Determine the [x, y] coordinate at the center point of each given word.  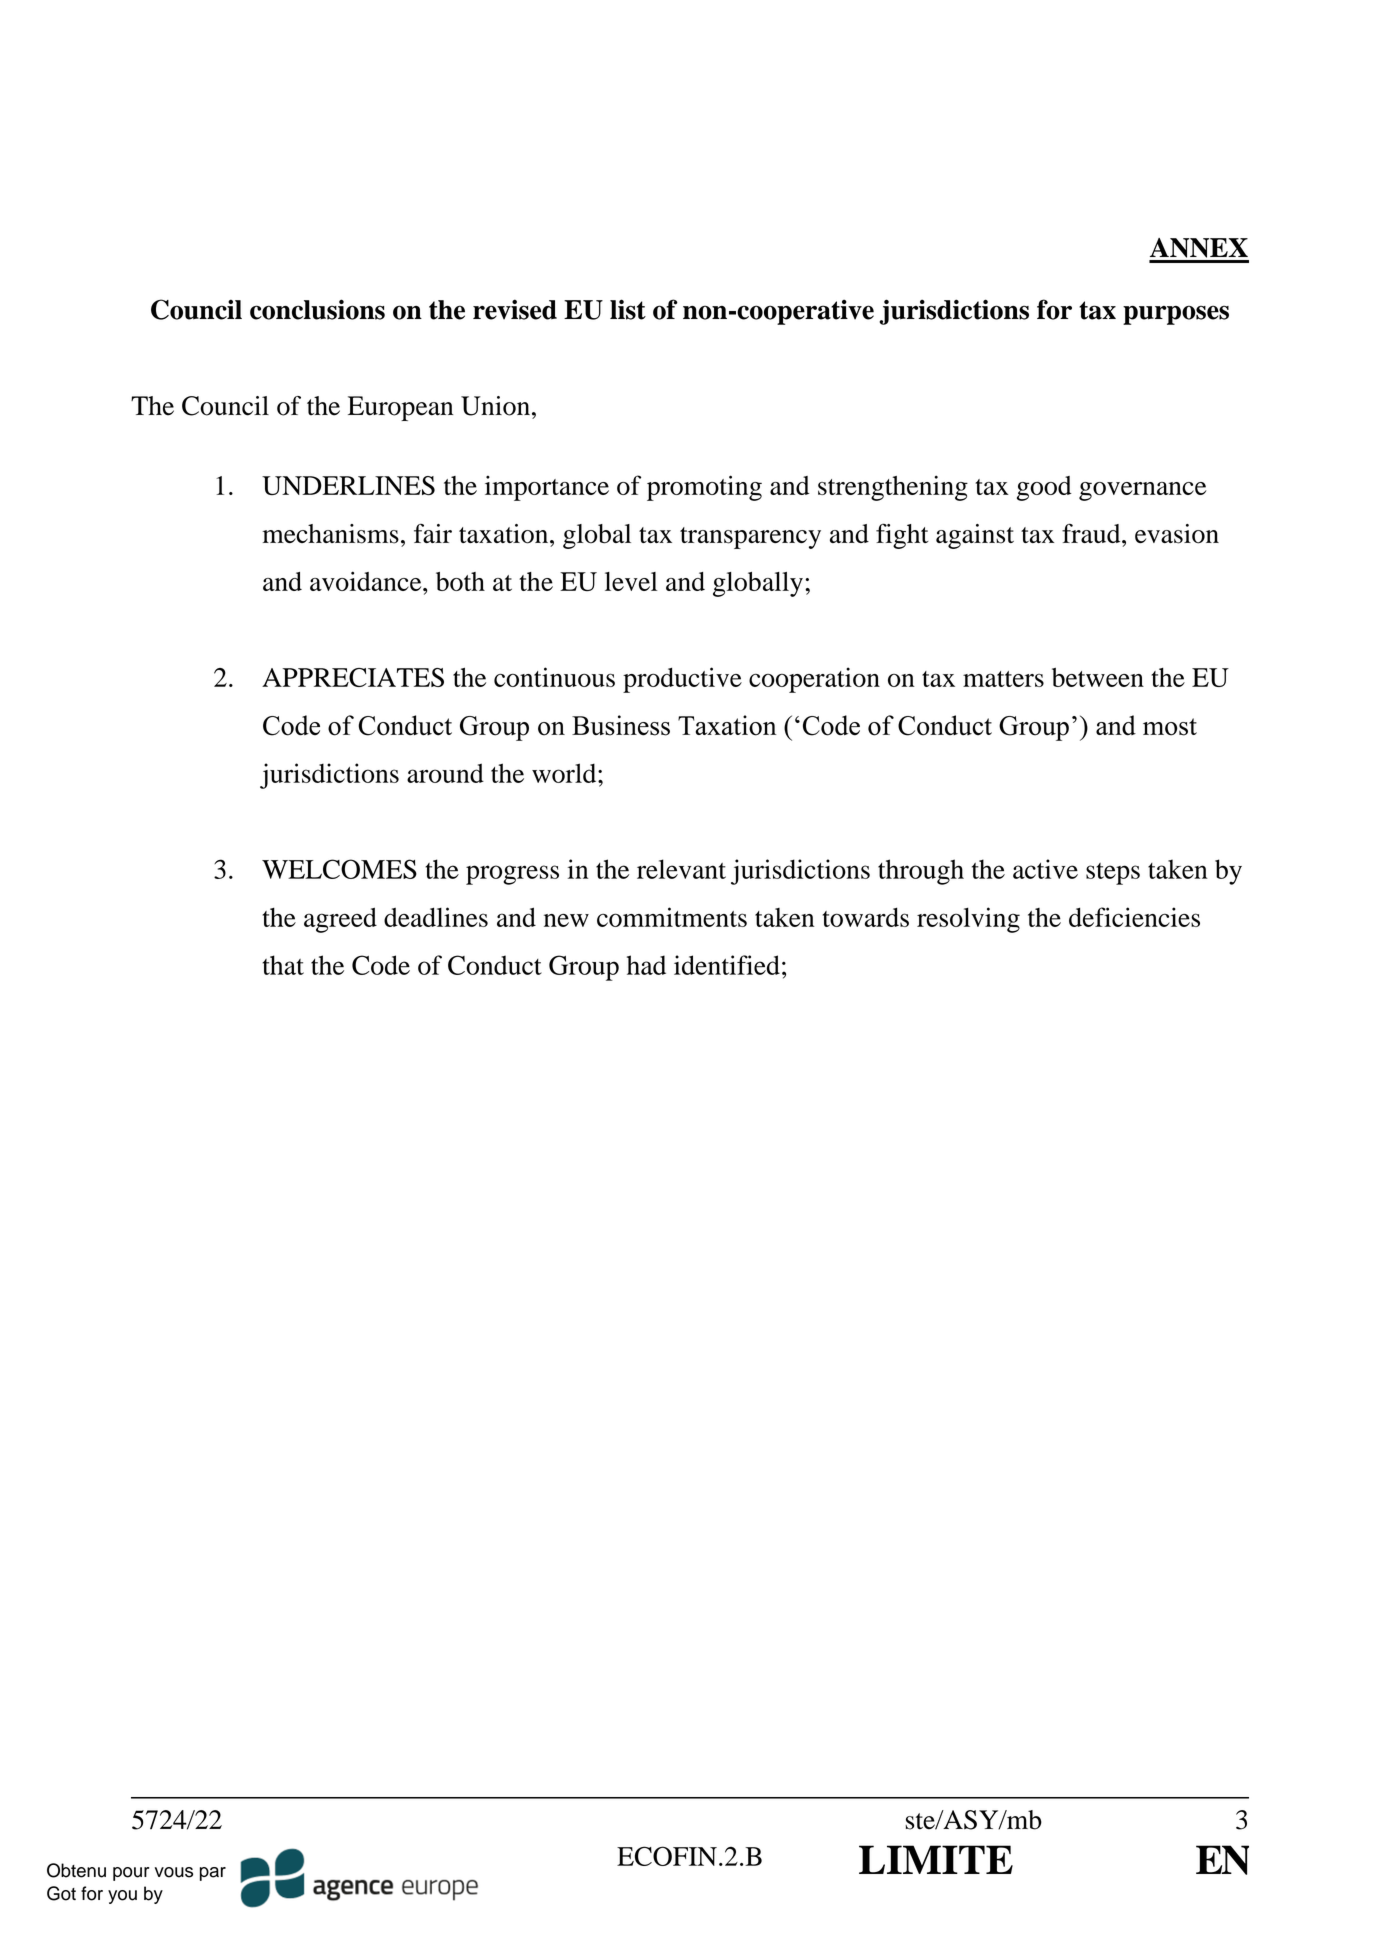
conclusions [317, 309]
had [646, 965]
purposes [1176, 315]
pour [131, 1874]
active [1045, 869]
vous [174, 1872]
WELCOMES [339, 869]
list [628, 309]
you [122, 1897]
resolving [968, 920]
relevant [681, 869]
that [283, 965]
